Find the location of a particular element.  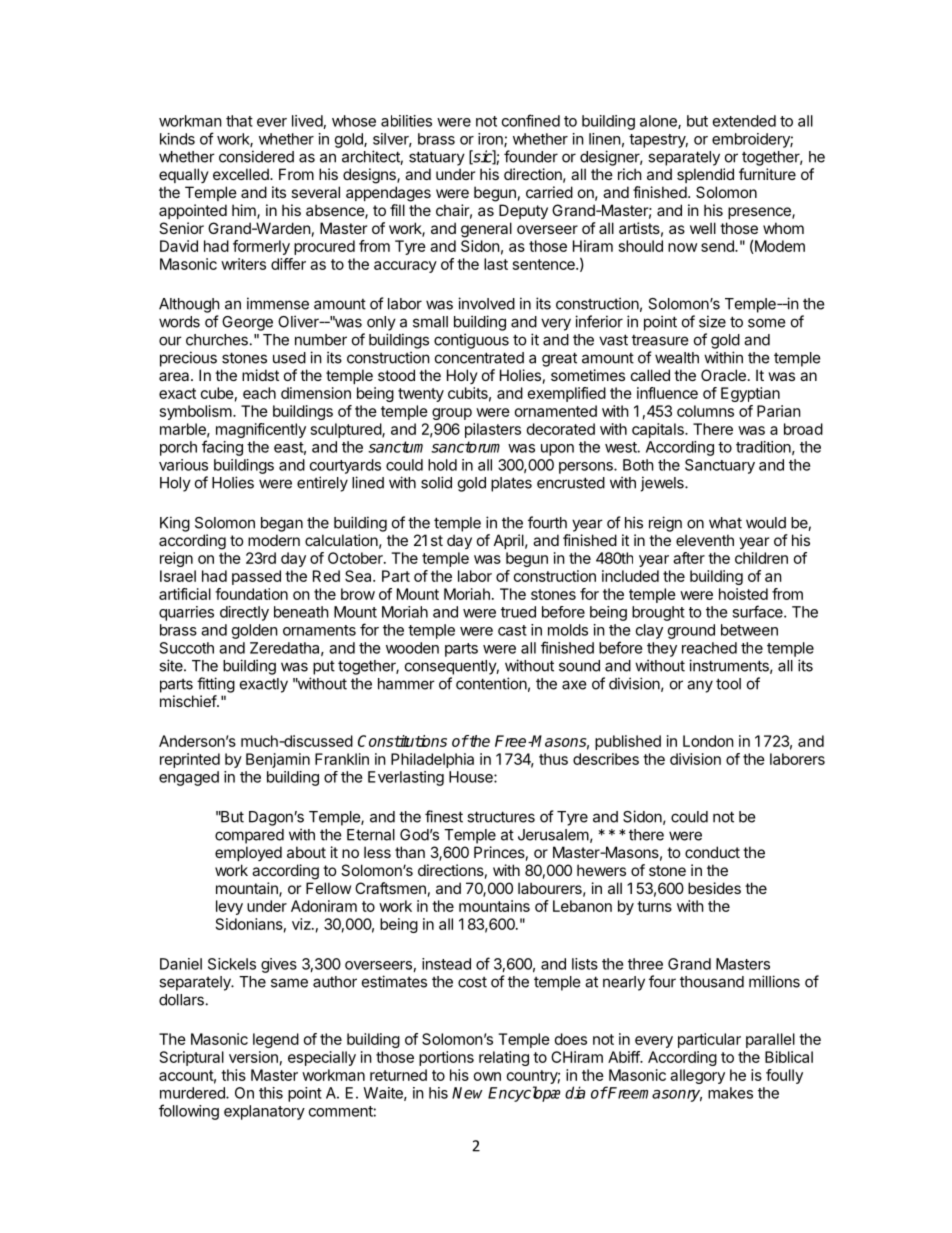

cast is located at coordinates (512, 630).
